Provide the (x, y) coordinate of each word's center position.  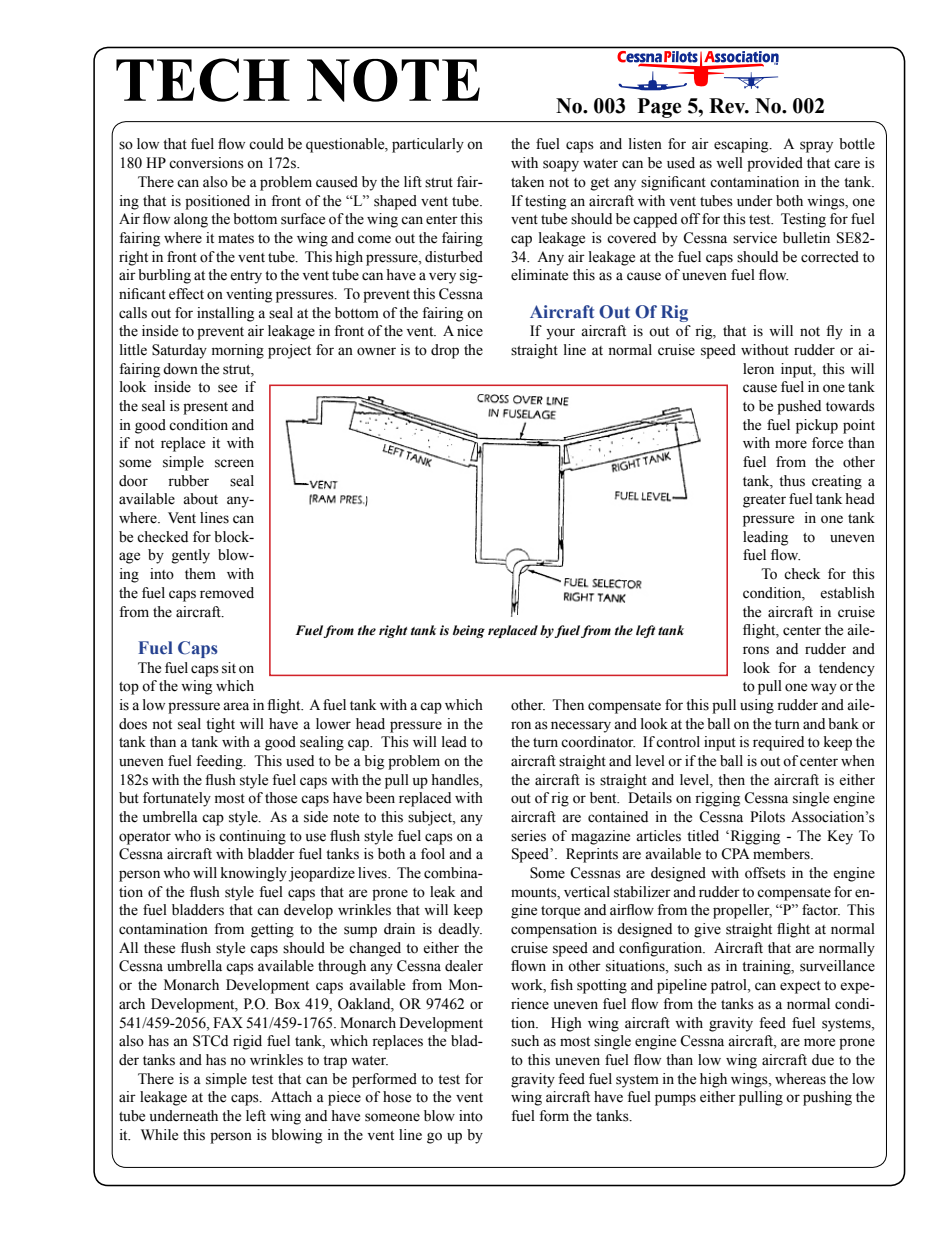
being (469, 631)
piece (344, 1098)
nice (470, 331)
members (782, 854)
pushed (799, 407)
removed (227, 593)
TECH (203, 80)
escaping (742, 145)
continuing (252, 837)
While (159, 1135)
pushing (827, 1098)
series (528, 836)
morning (238, 351)
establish (847, 593)
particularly (428, 145)
